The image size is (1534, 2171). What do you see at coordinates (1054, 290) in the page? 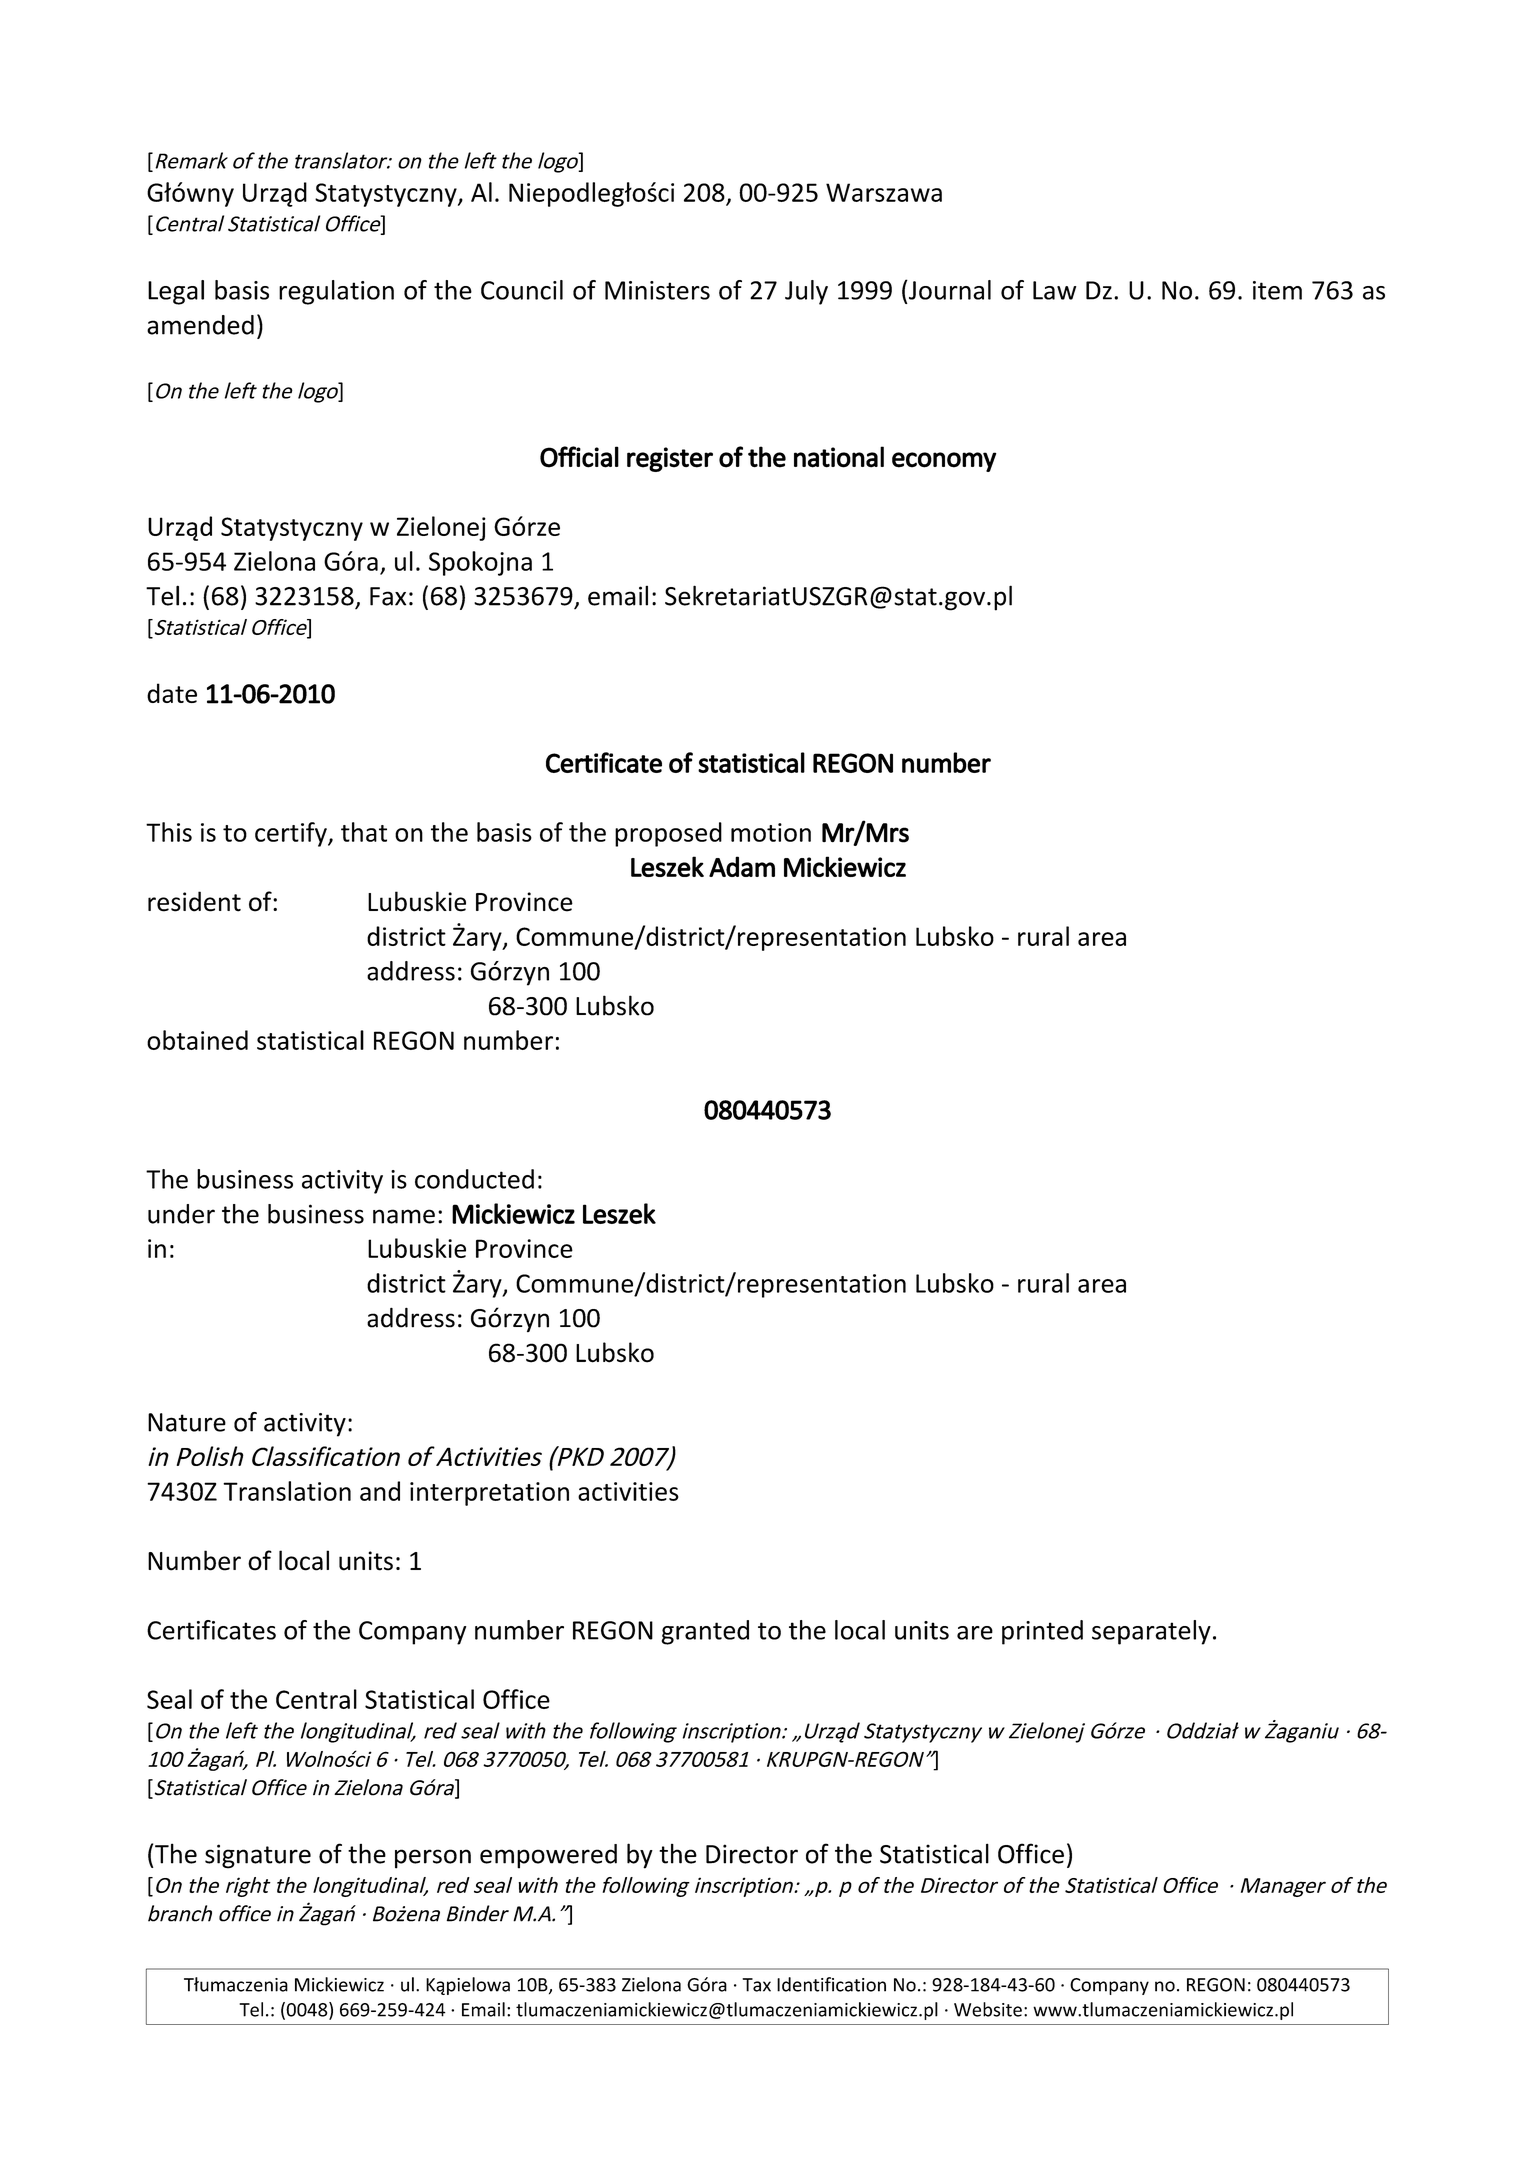
I see `Law` at bounding box center [1054, 290].
